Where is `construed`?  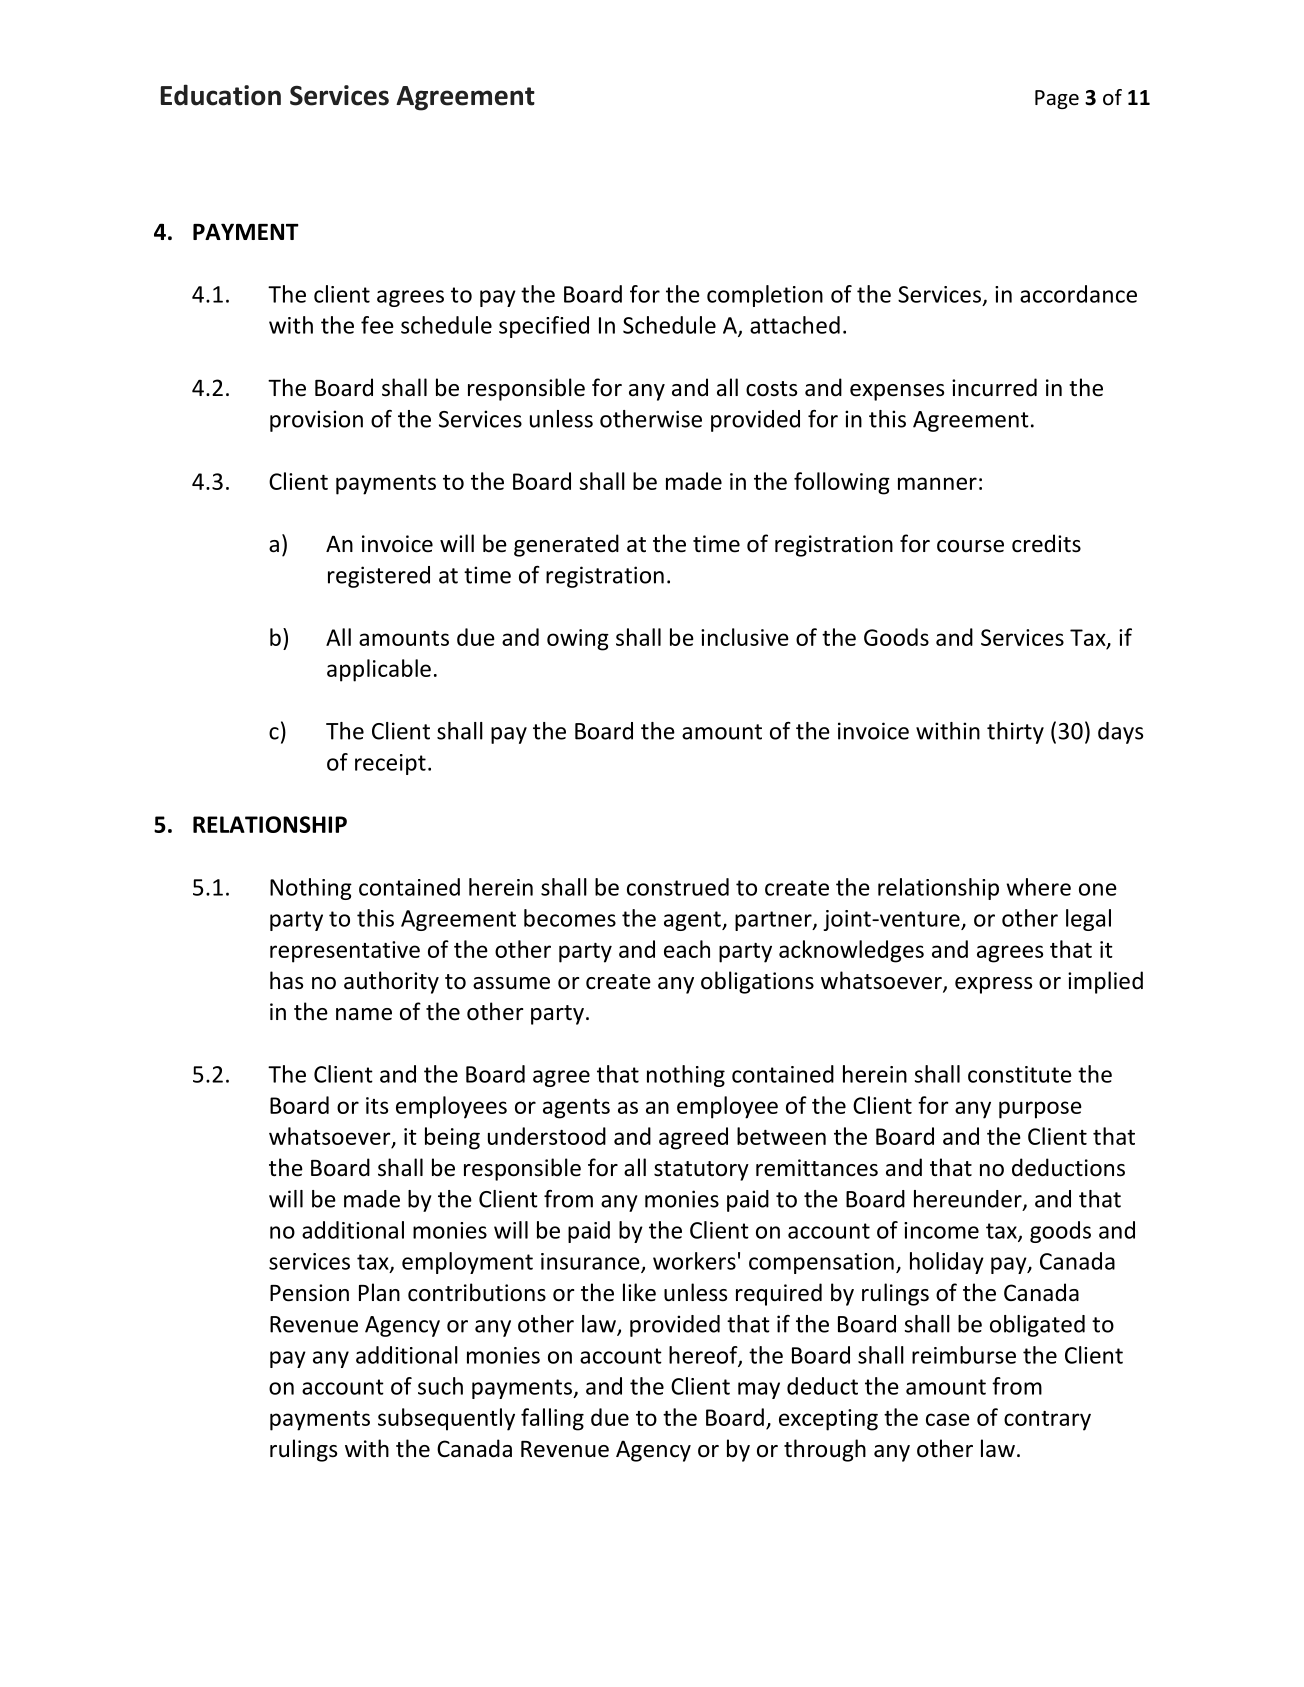 construed is located at coordinates (678, 887).
